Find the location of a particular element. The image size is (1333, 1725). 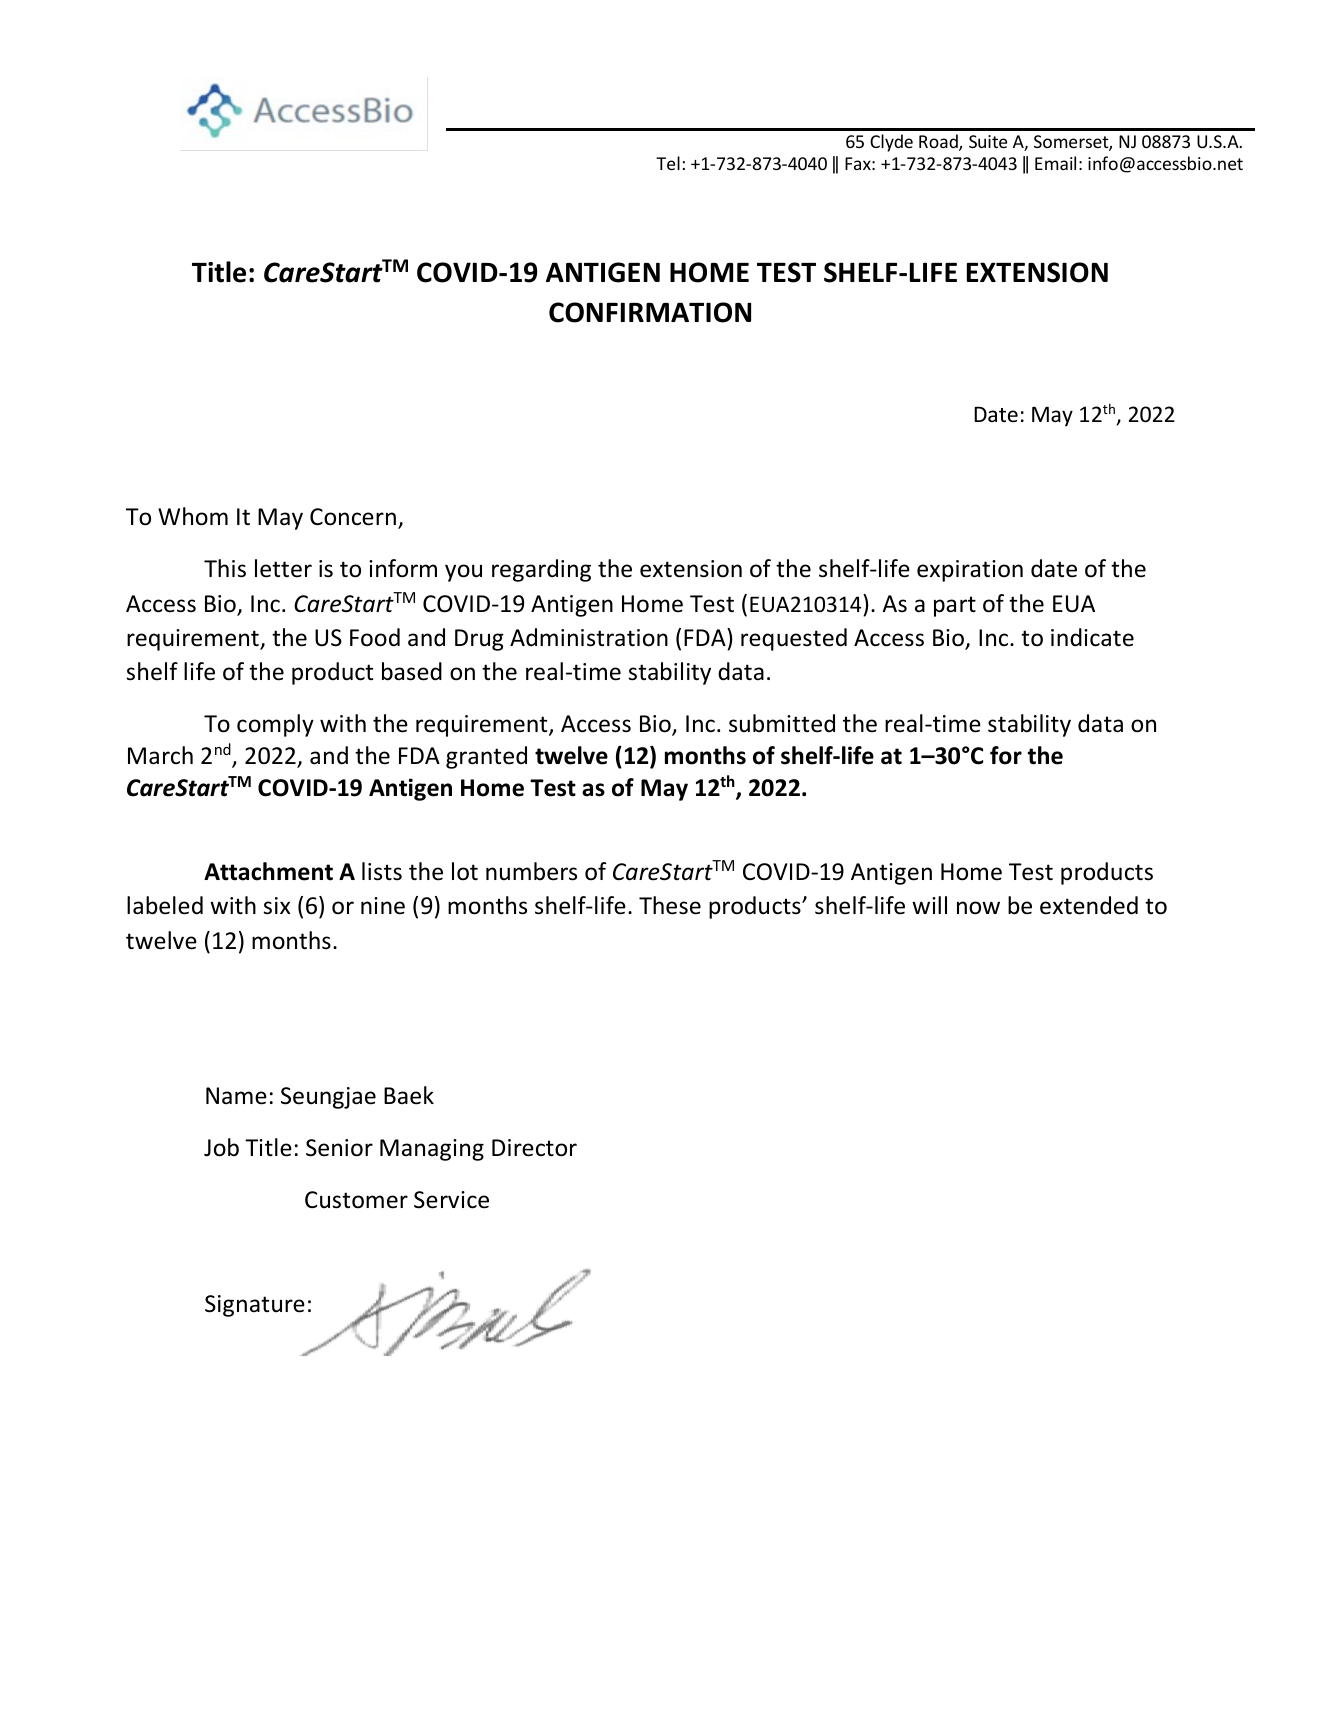

Suite is located at coordinates (988, 141).
